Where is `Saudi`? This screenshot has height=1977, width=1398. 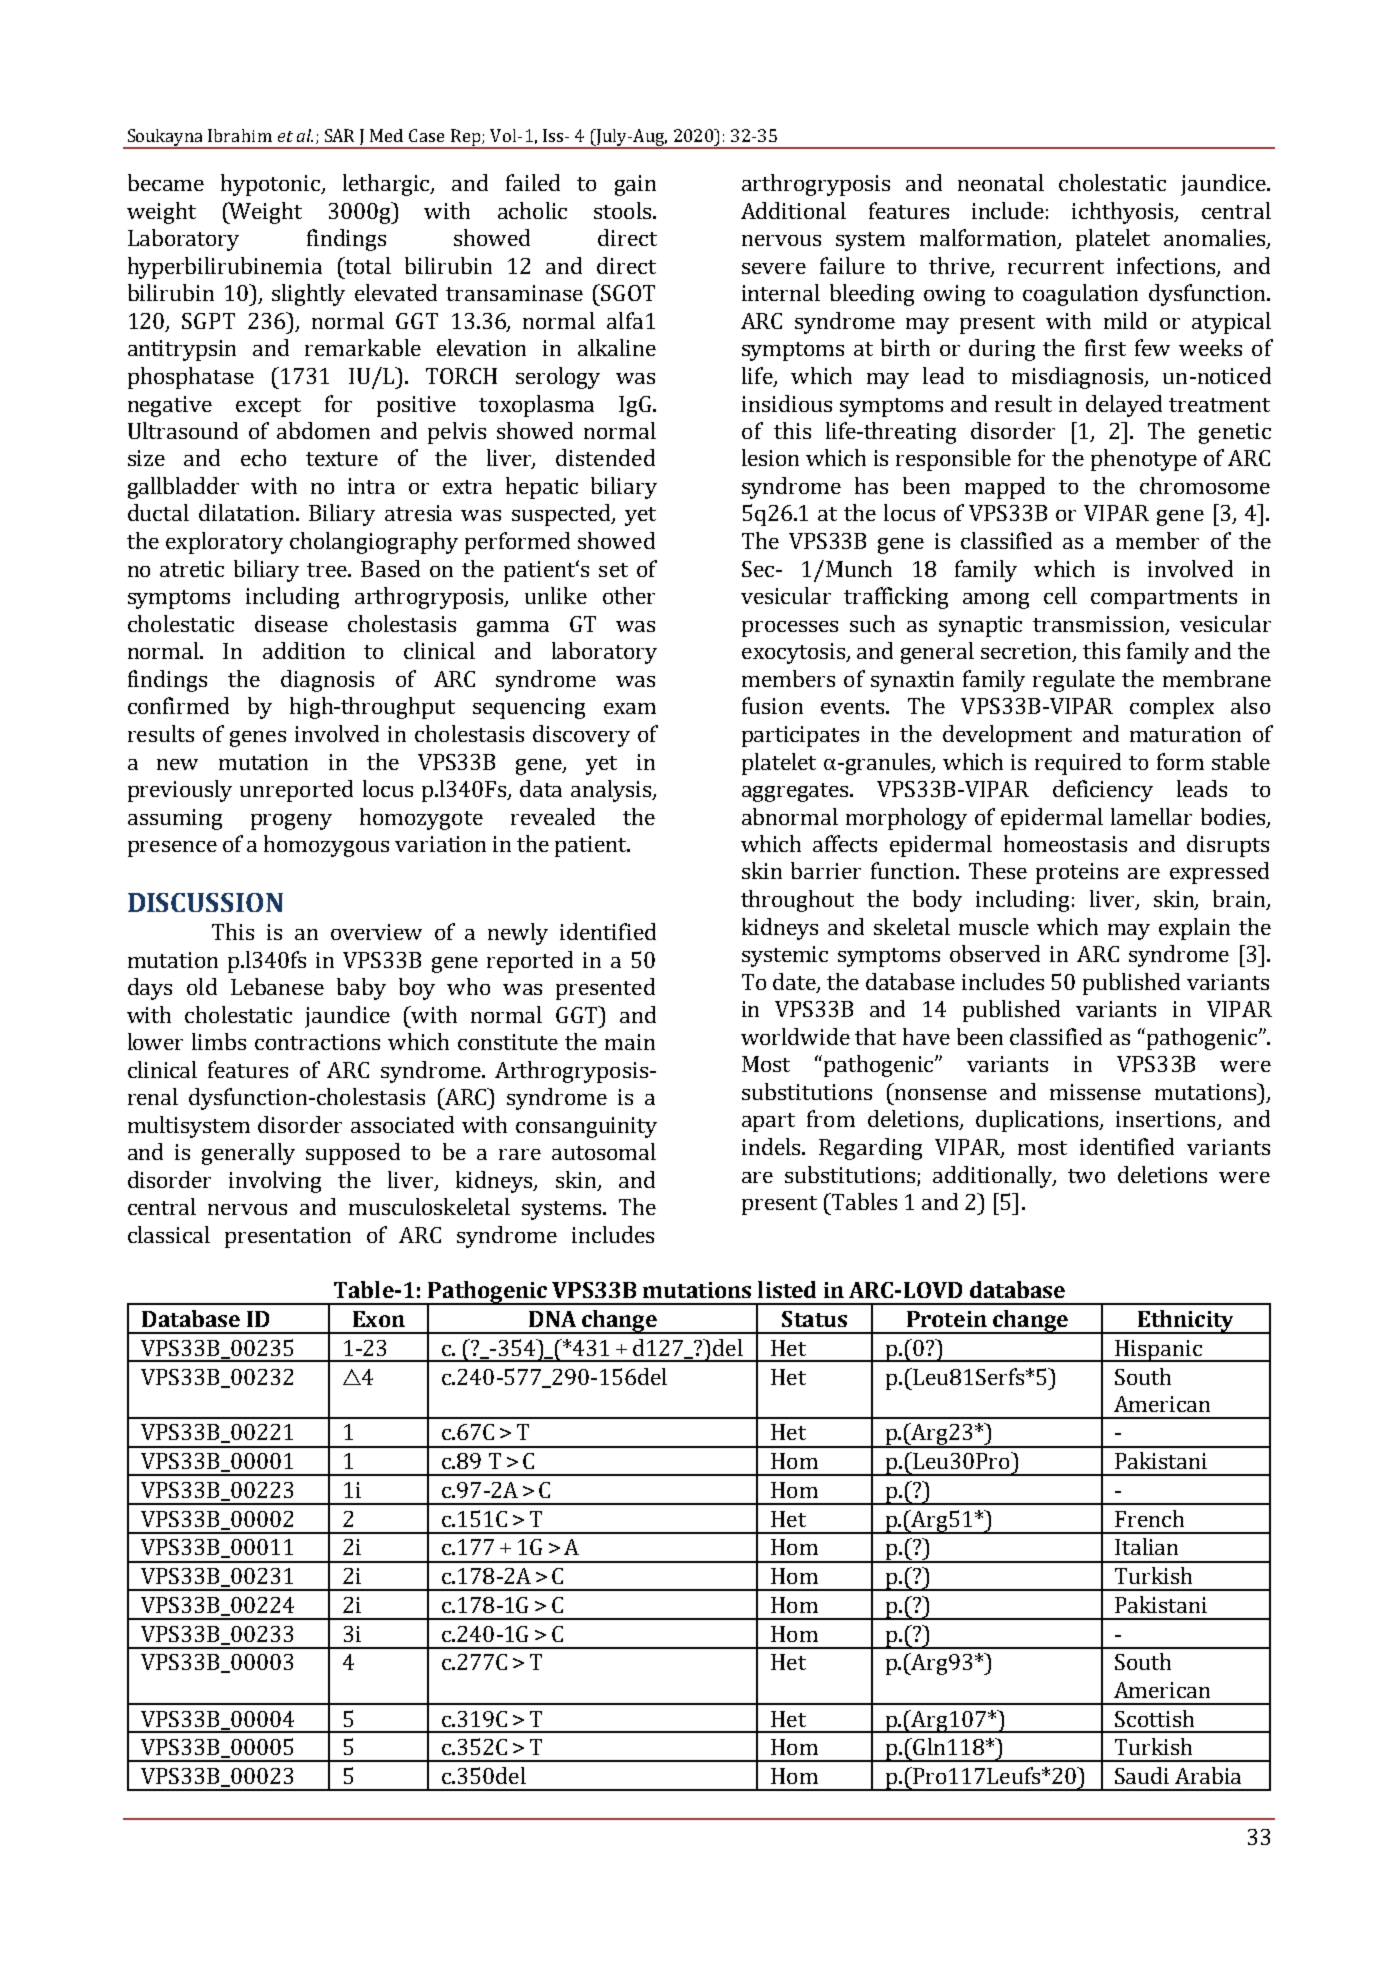 Saudi is located at coordinates (1142, 1775).
